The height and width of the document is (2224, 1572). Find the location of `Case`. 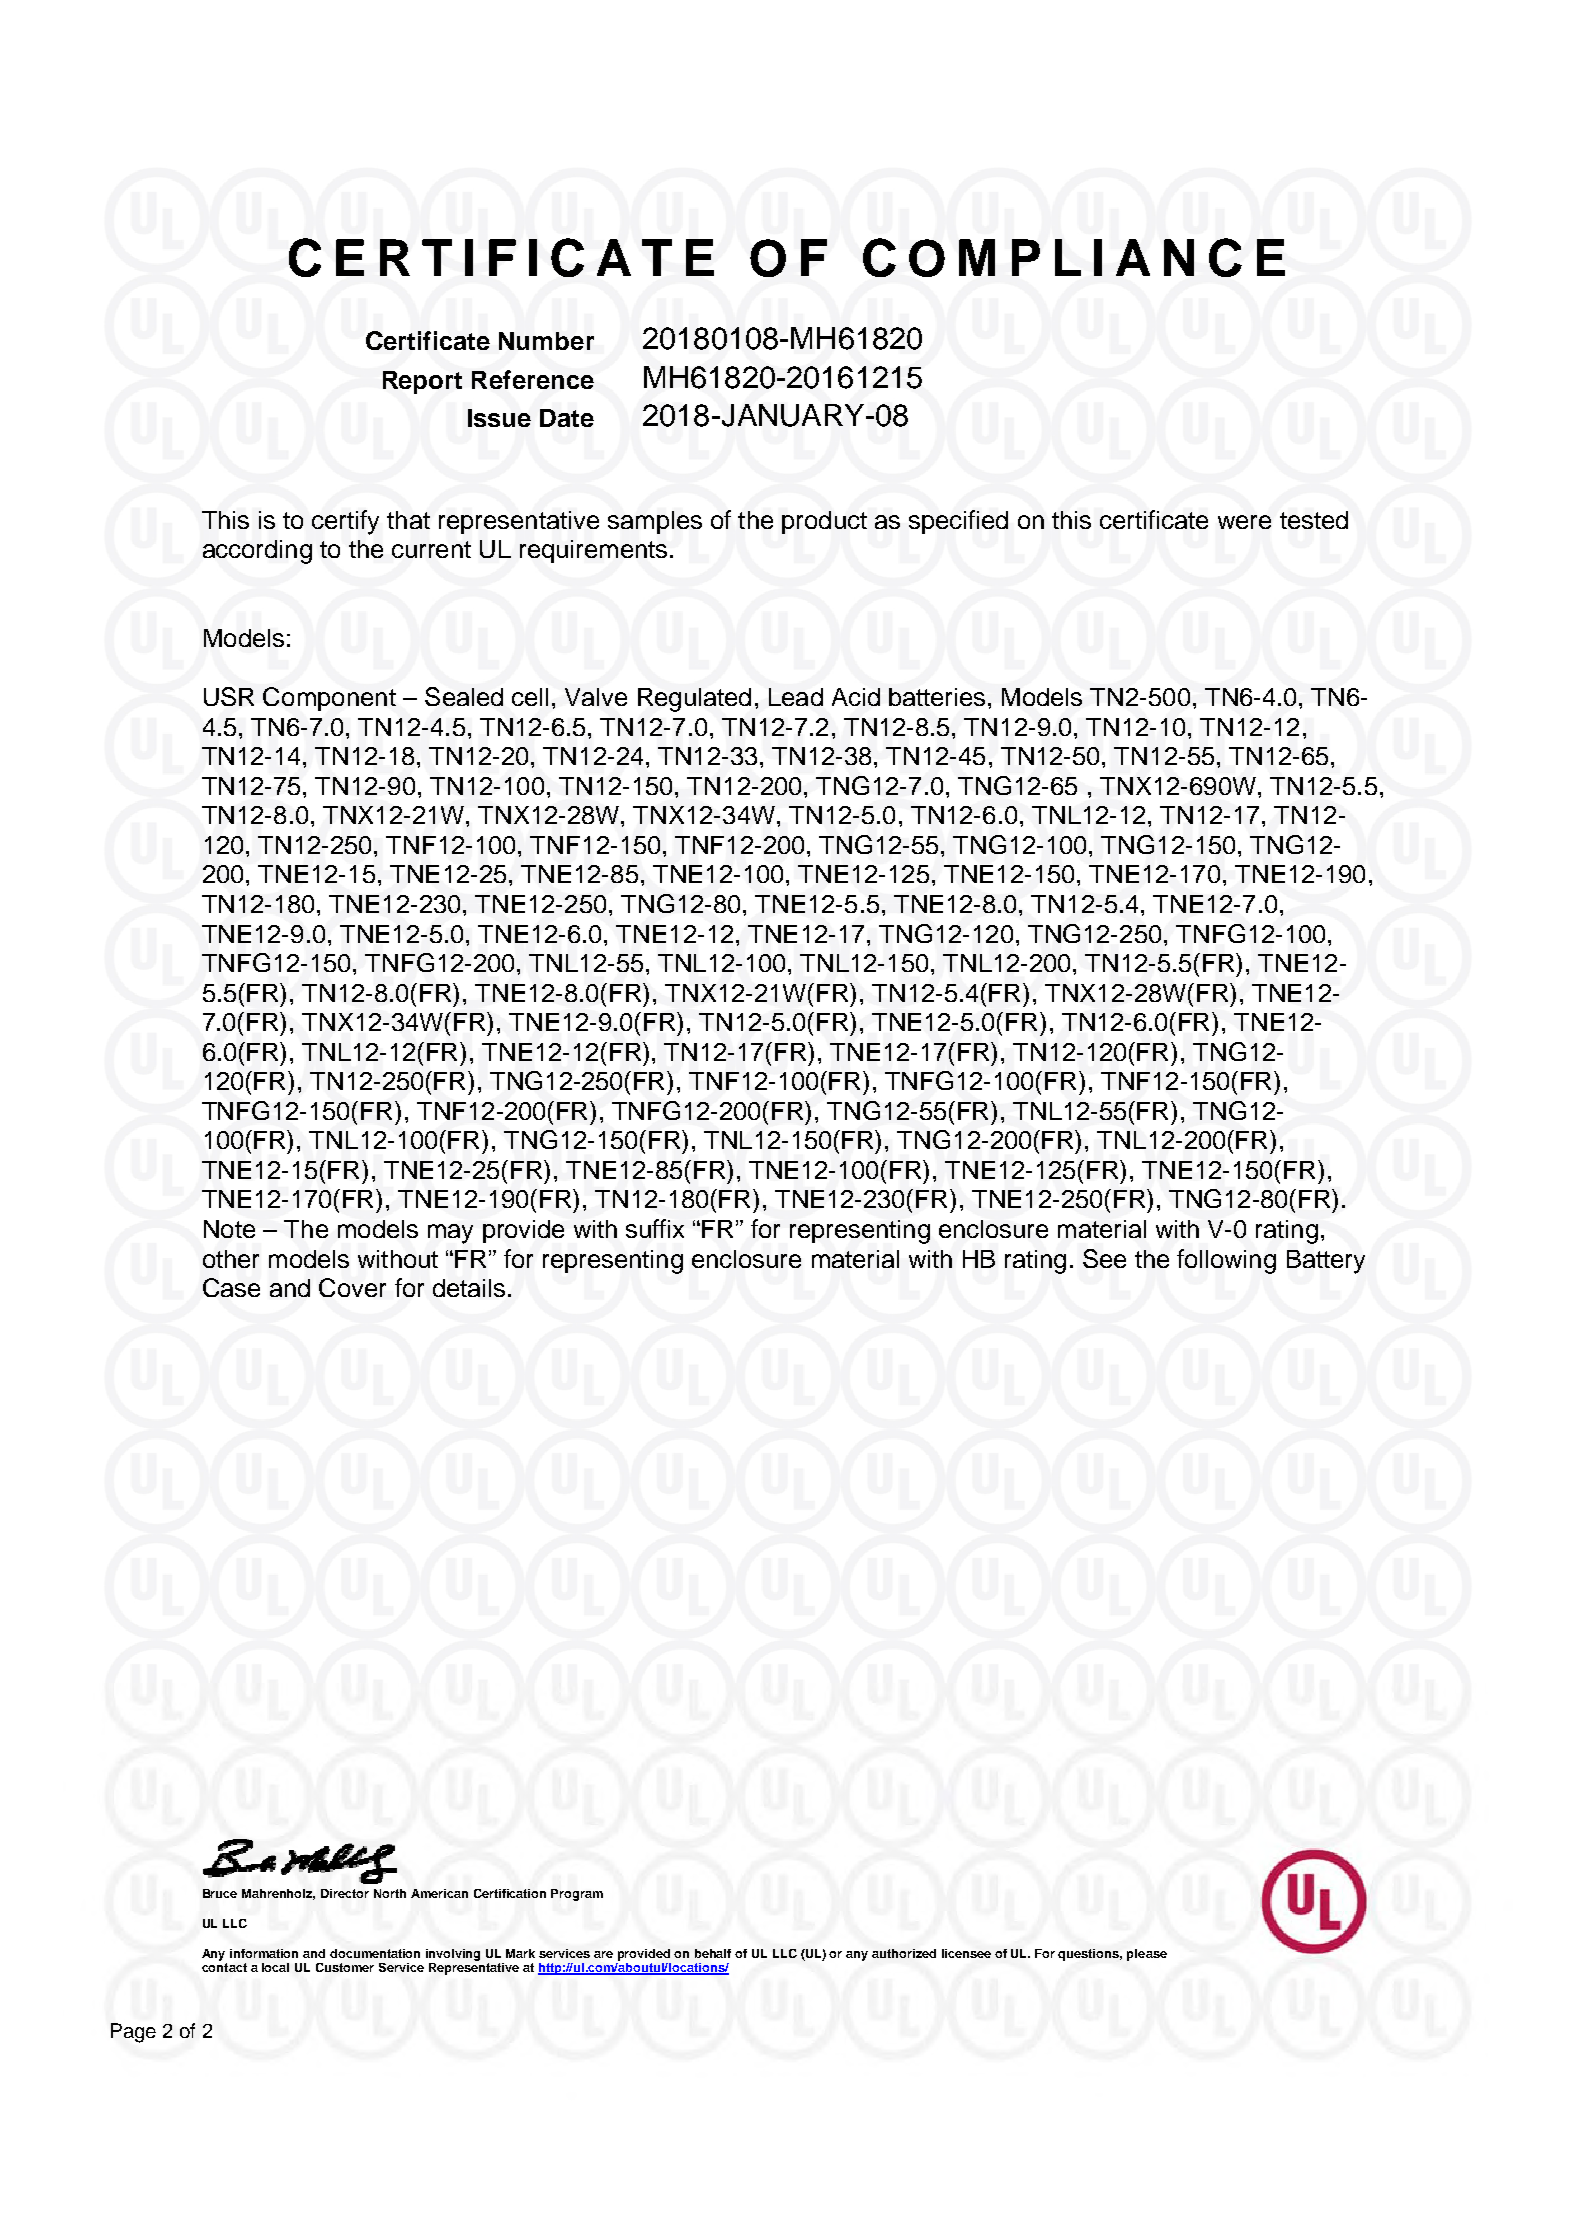

Case is located at coordinates (231, 1287).
